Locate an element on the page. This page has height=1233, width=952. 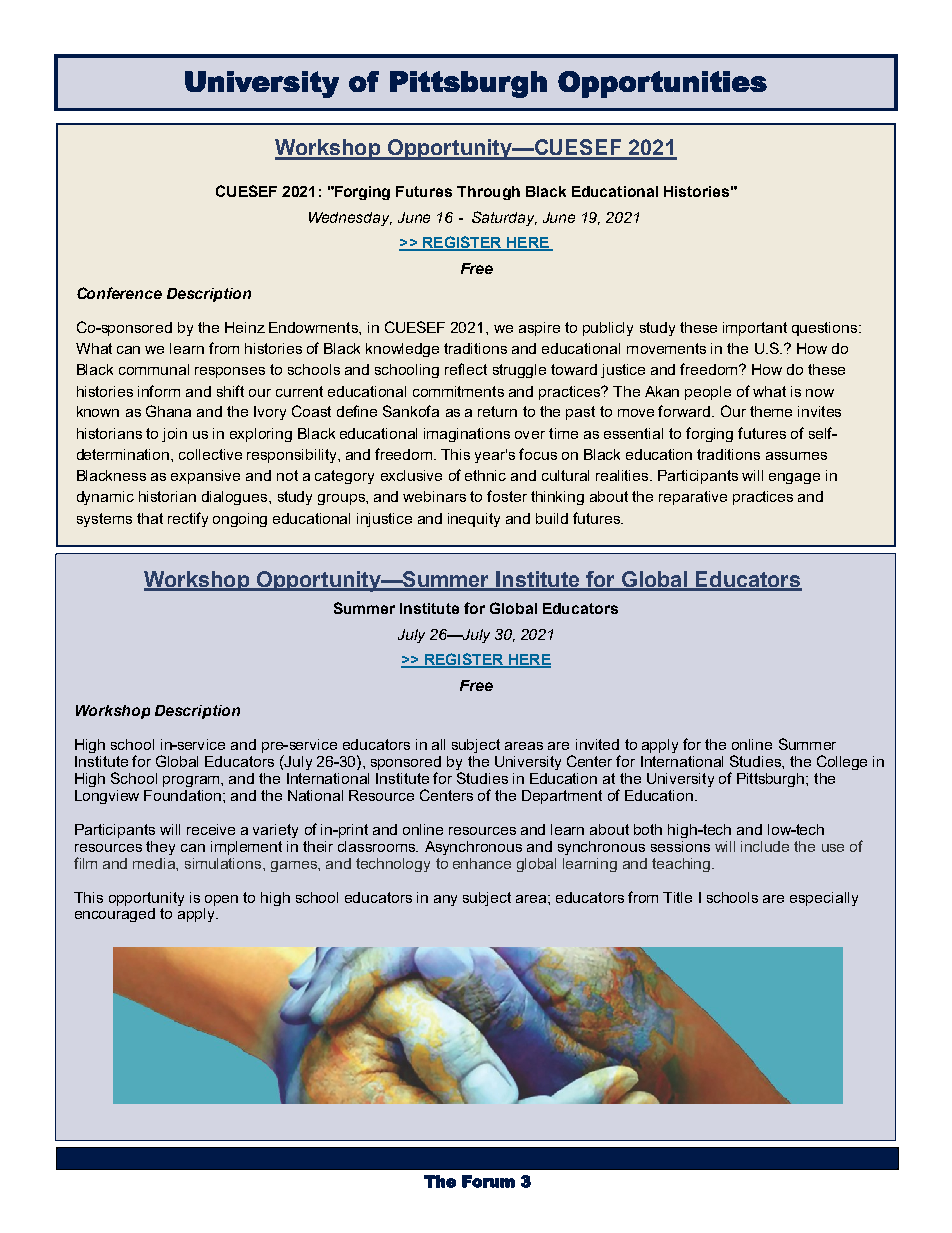
any is located at coordinates (445, 900).
